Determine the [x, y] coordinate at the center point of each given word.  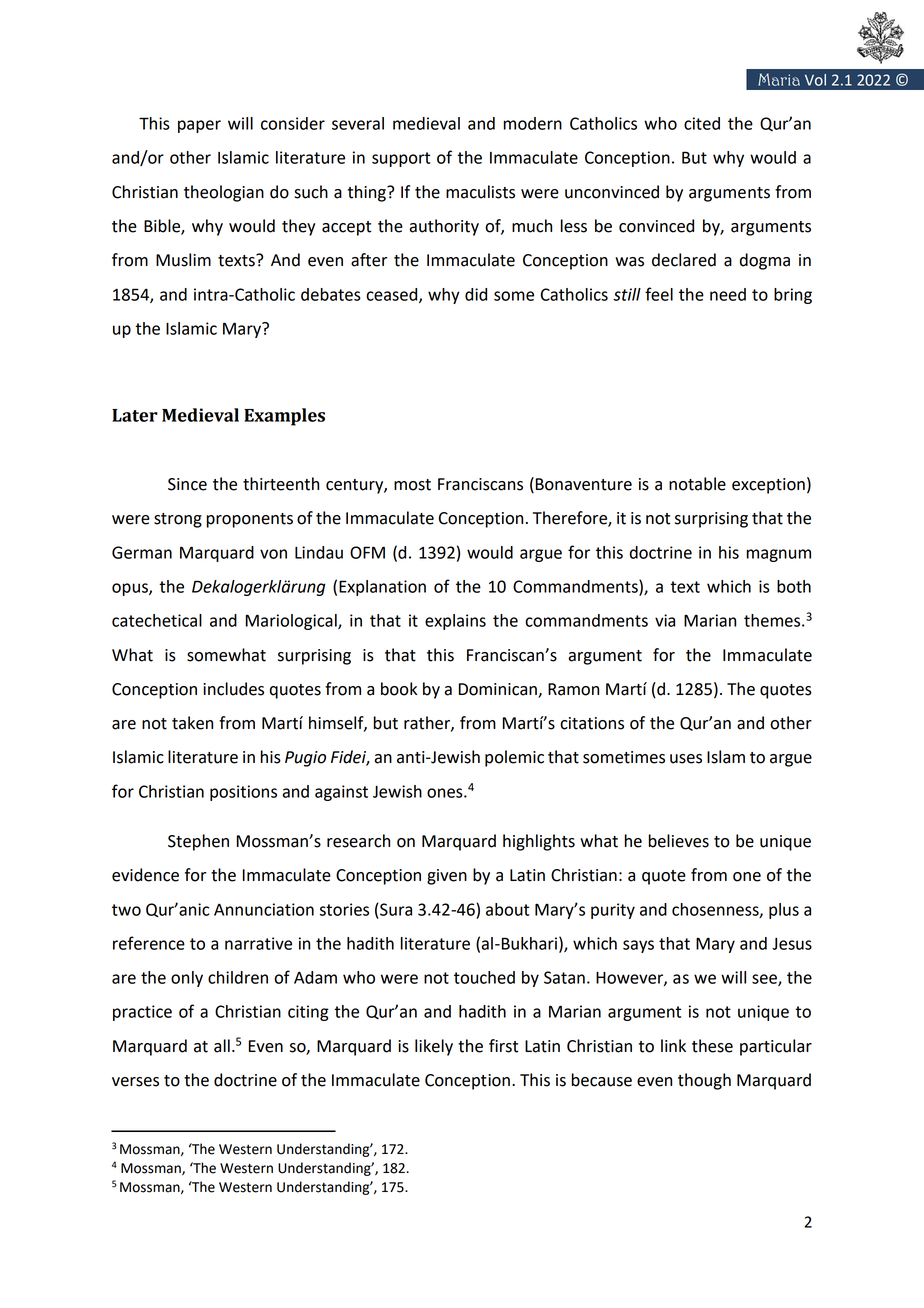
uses [686, 759]
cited [702, 123]
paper [199, 126]
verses [135, 1082]
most [412, 485]
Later [135, 415]
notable [697, 484]
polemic [514, 758]
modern [533, 123]
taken [192, 723]
